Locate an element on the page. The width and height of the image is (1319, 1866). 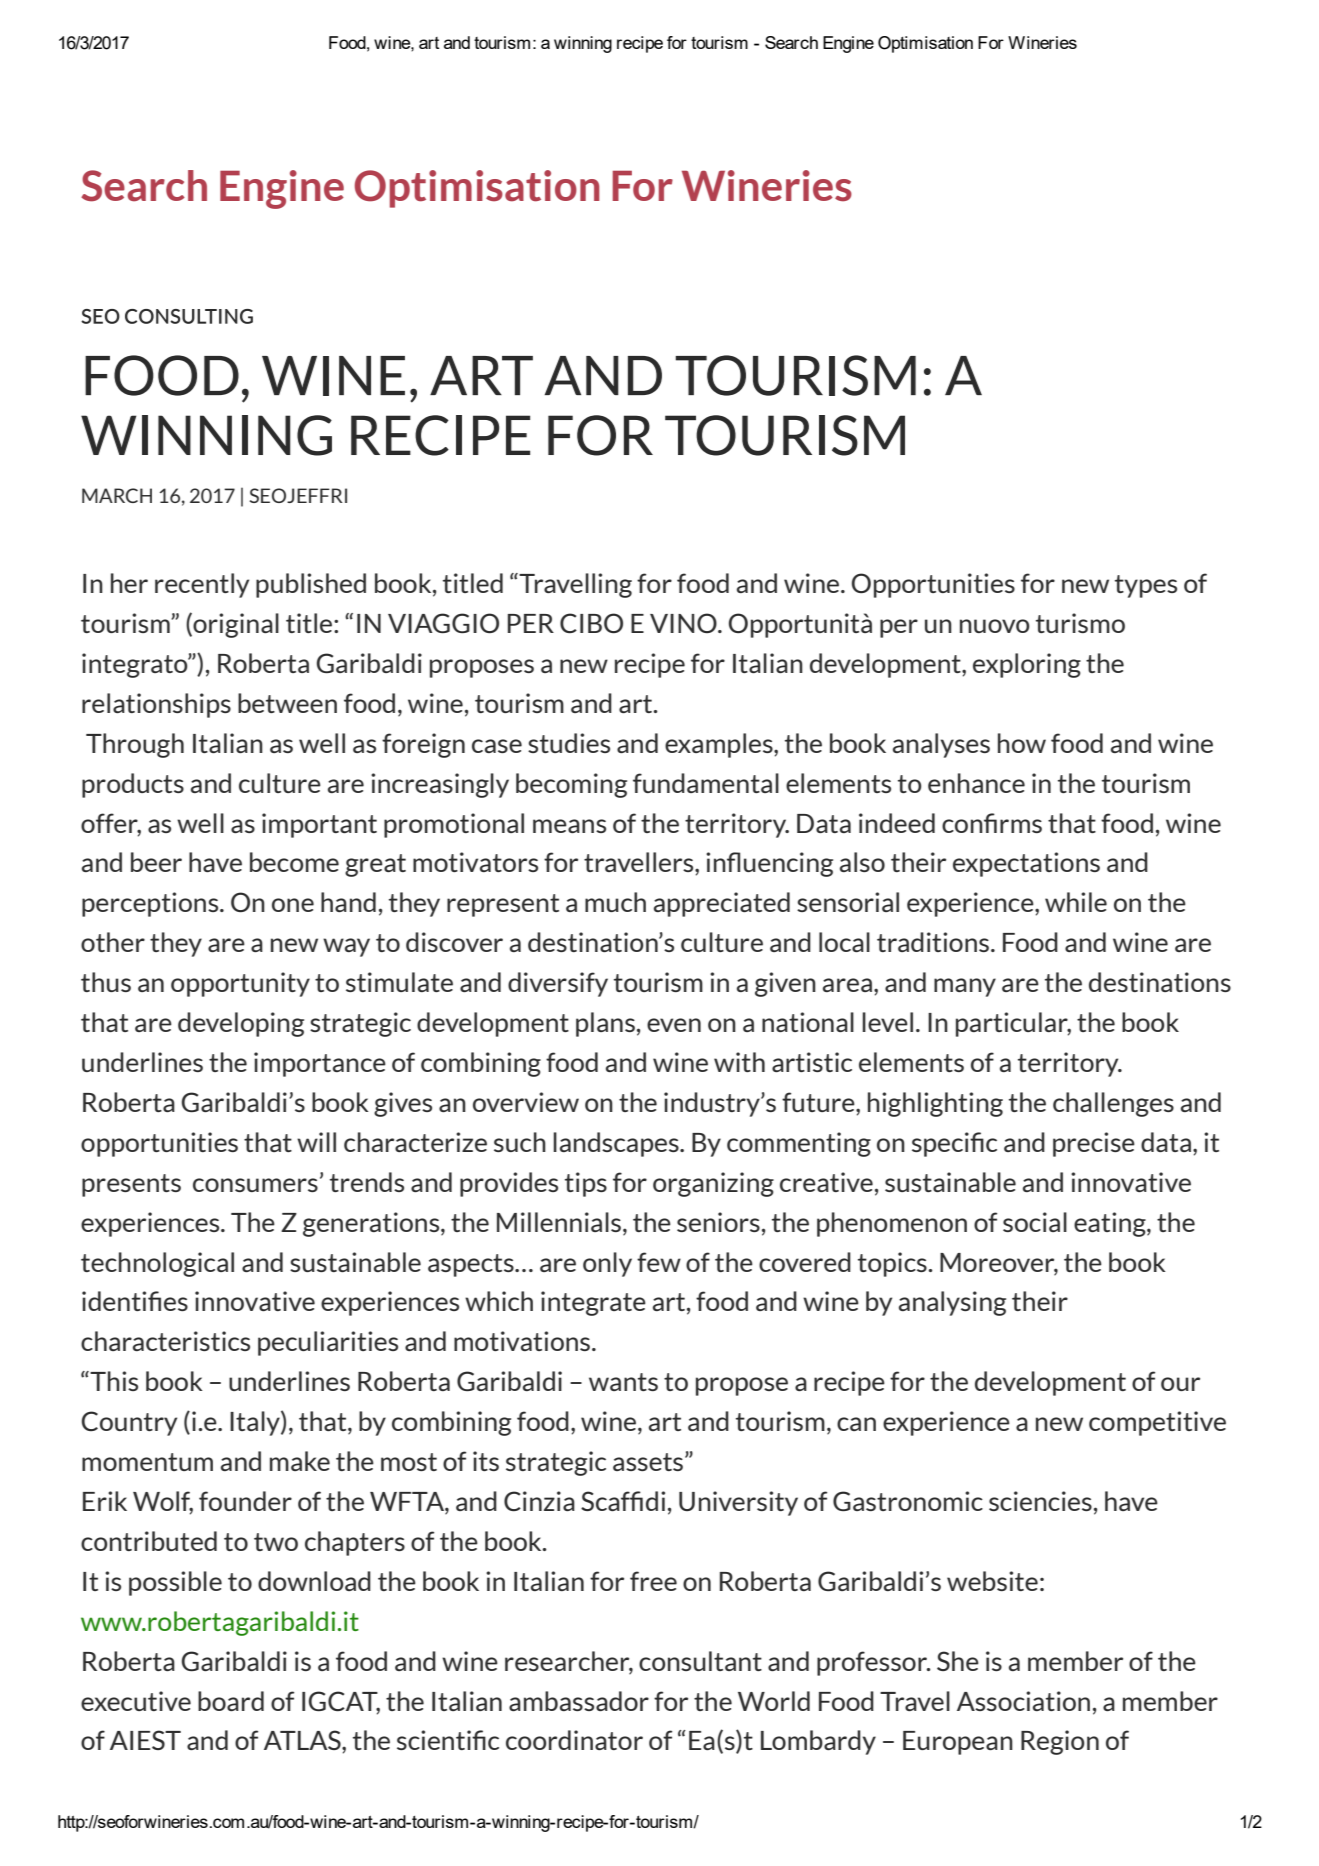
CONSULTING is located at coordinates (189, 316).
